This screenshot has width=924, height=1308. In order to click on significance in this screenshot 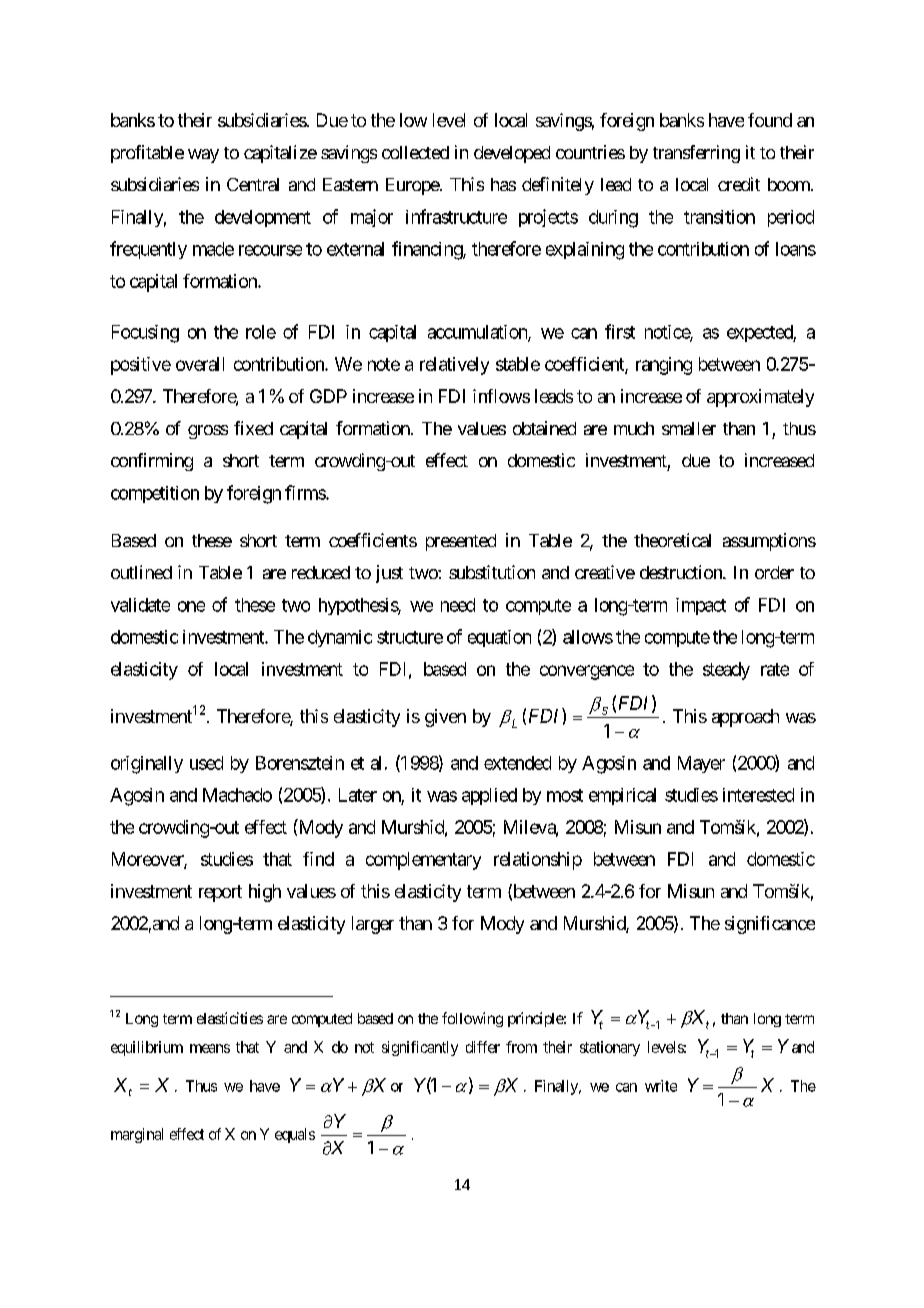, I will do `click(770, 925)`.
